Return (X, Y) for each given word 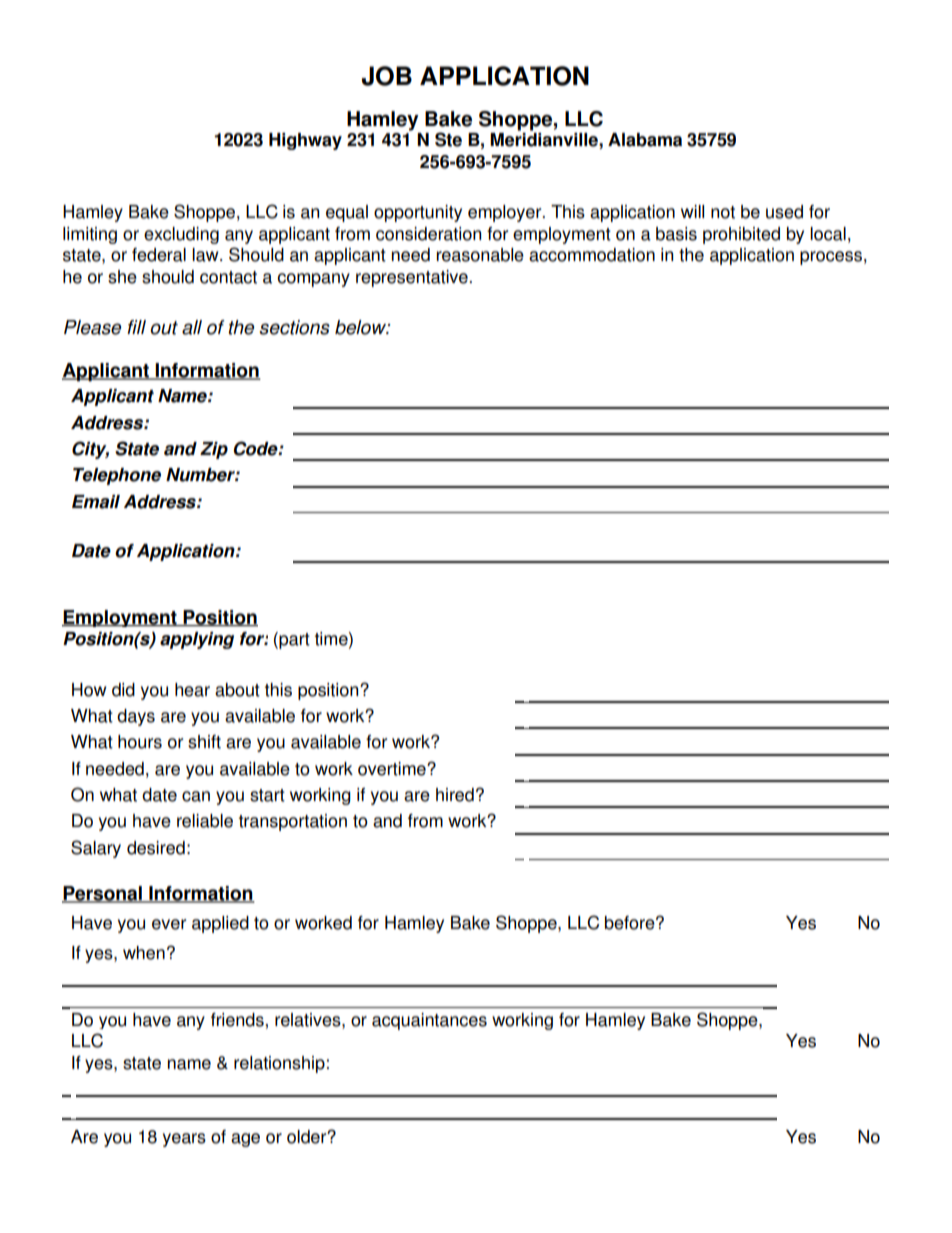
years (184, 1140)
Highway (305, 141)
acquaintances (429, 1021)
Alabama (645, 140)
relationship (279, 1064)
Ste (448, 139)
